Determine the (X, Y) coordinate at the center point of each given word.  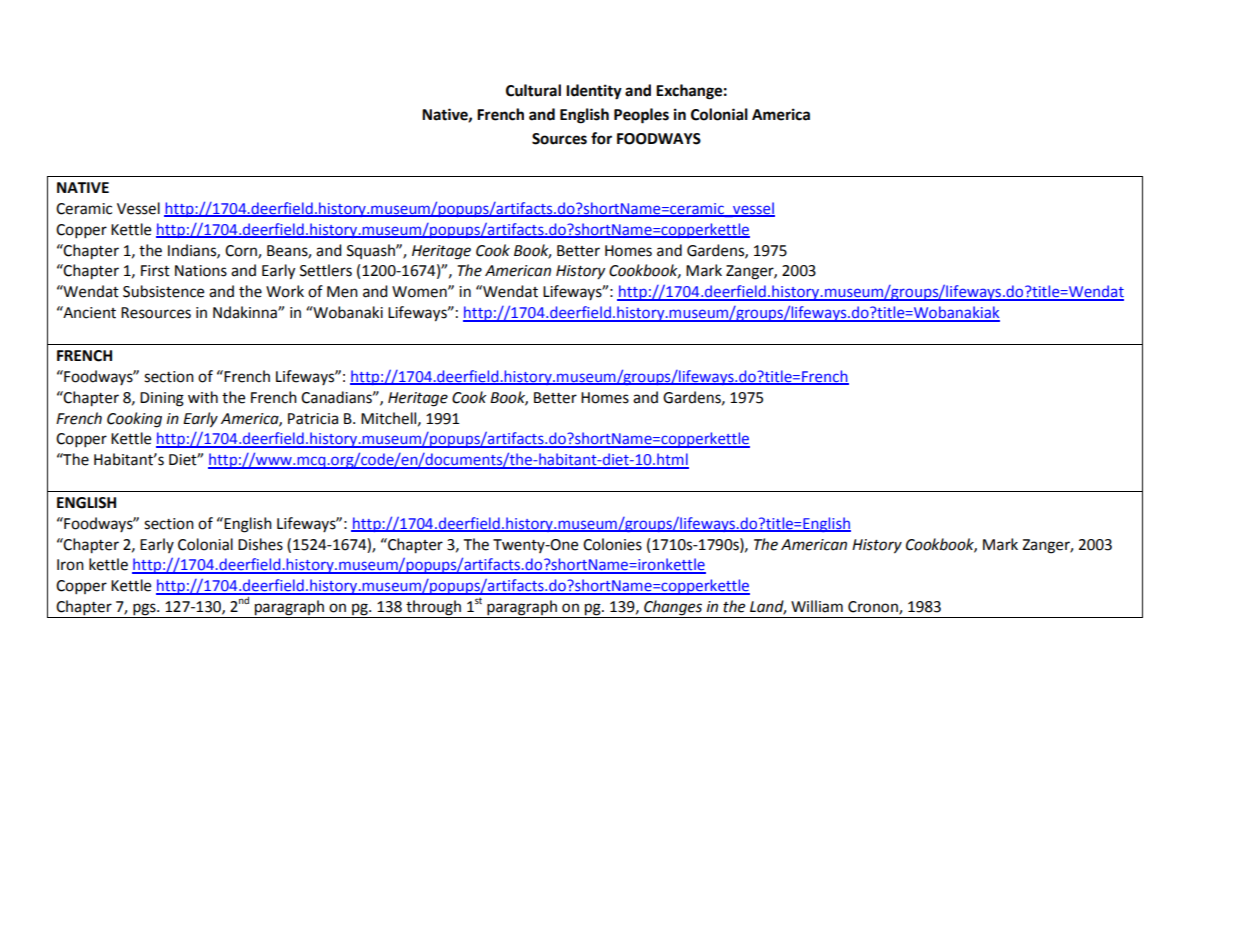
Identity (594, 92)
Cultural (533, 90)
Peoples (641, 116)
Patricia (313, 419)
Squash (372, 251)
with (203, 397)
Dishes (260, 544)
